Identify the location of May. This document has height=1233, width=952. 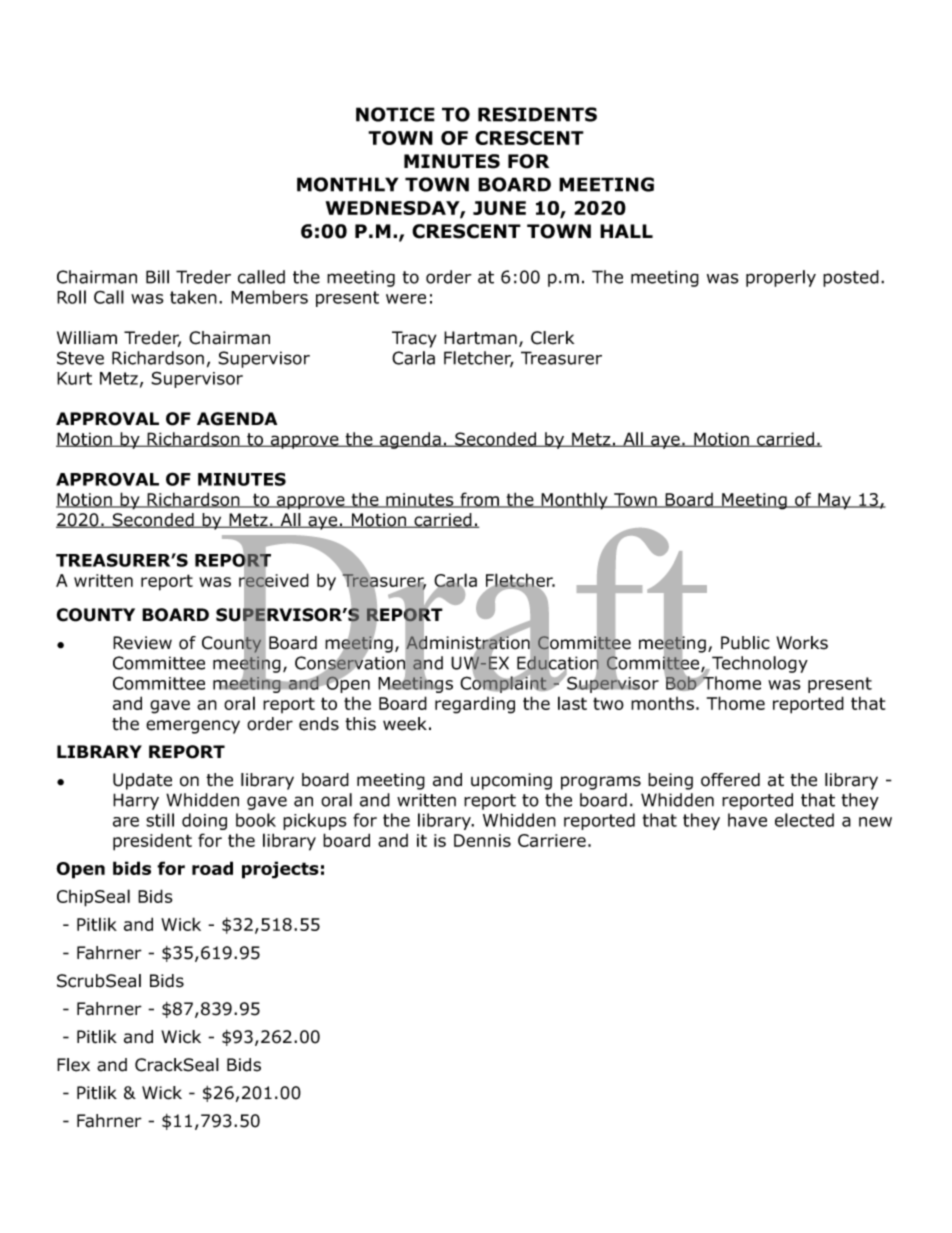
(834, 501).
